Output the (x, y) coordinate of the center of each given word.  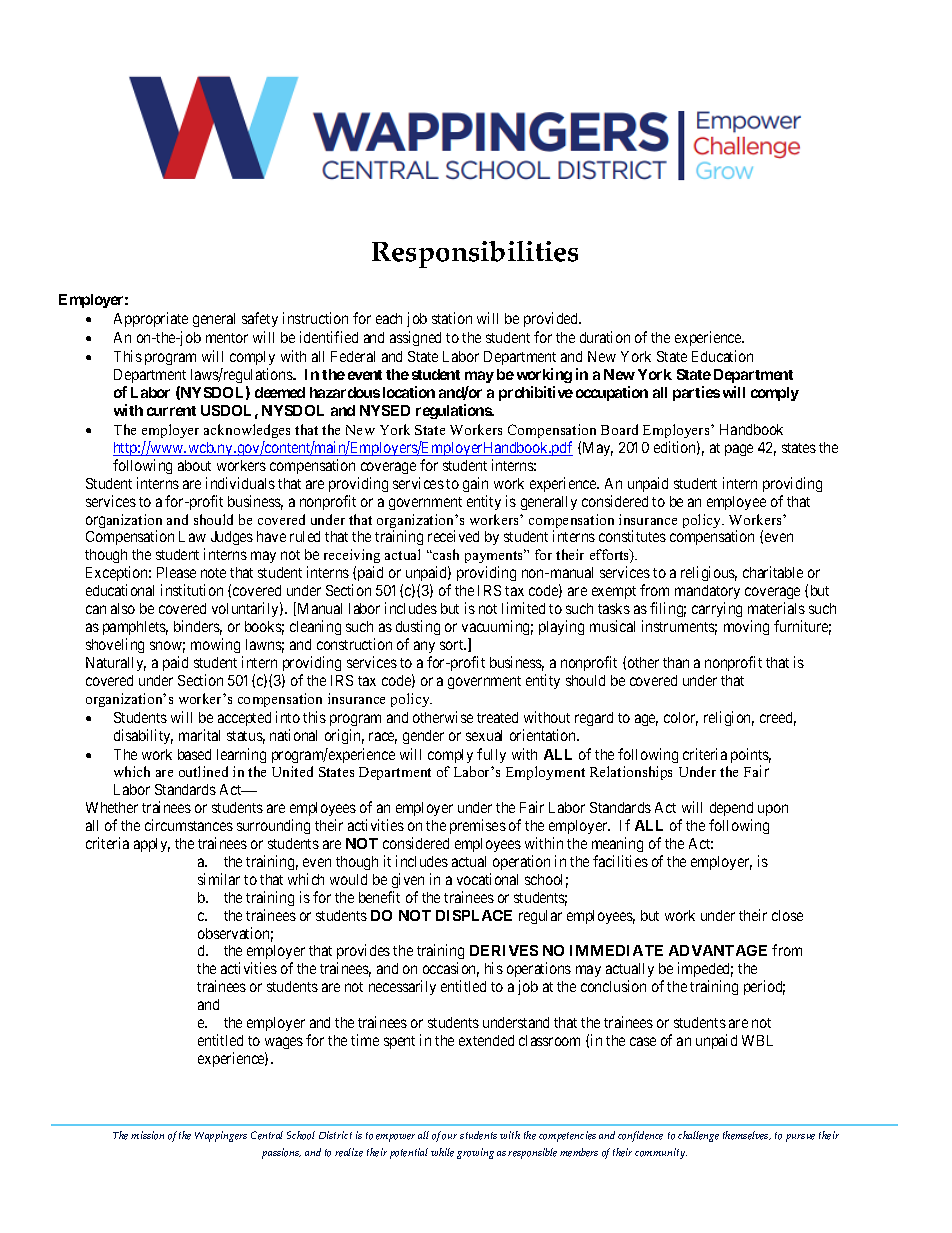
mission (147, 1135)
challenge (698, 1136)
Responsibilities (475, 254)
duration (605, 337)
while (442, 1152)
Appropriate (151, 319)
